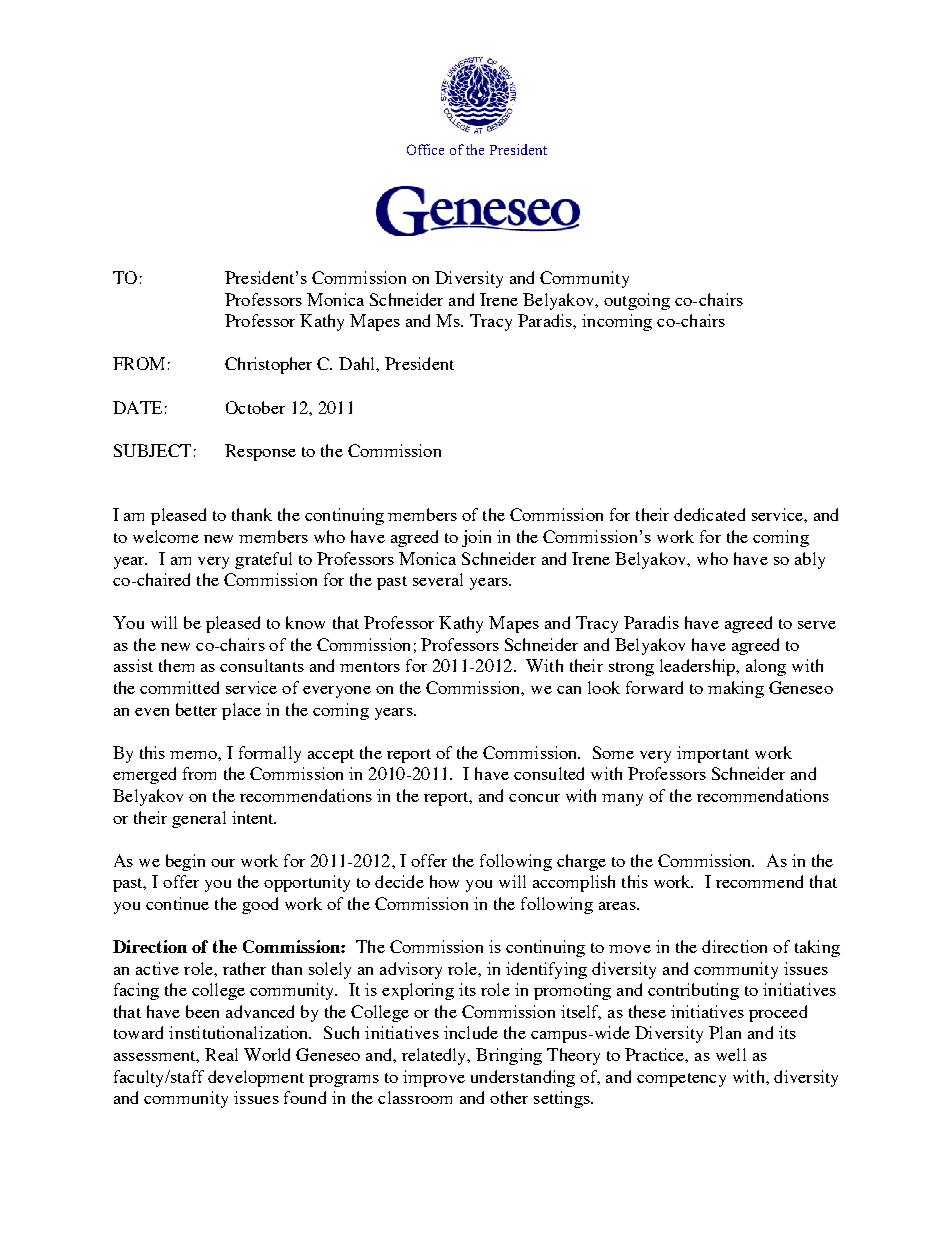 The image size is (952, 1233). Describe the element at coordinates (176, 665) in the page. I see `them` at that location.
